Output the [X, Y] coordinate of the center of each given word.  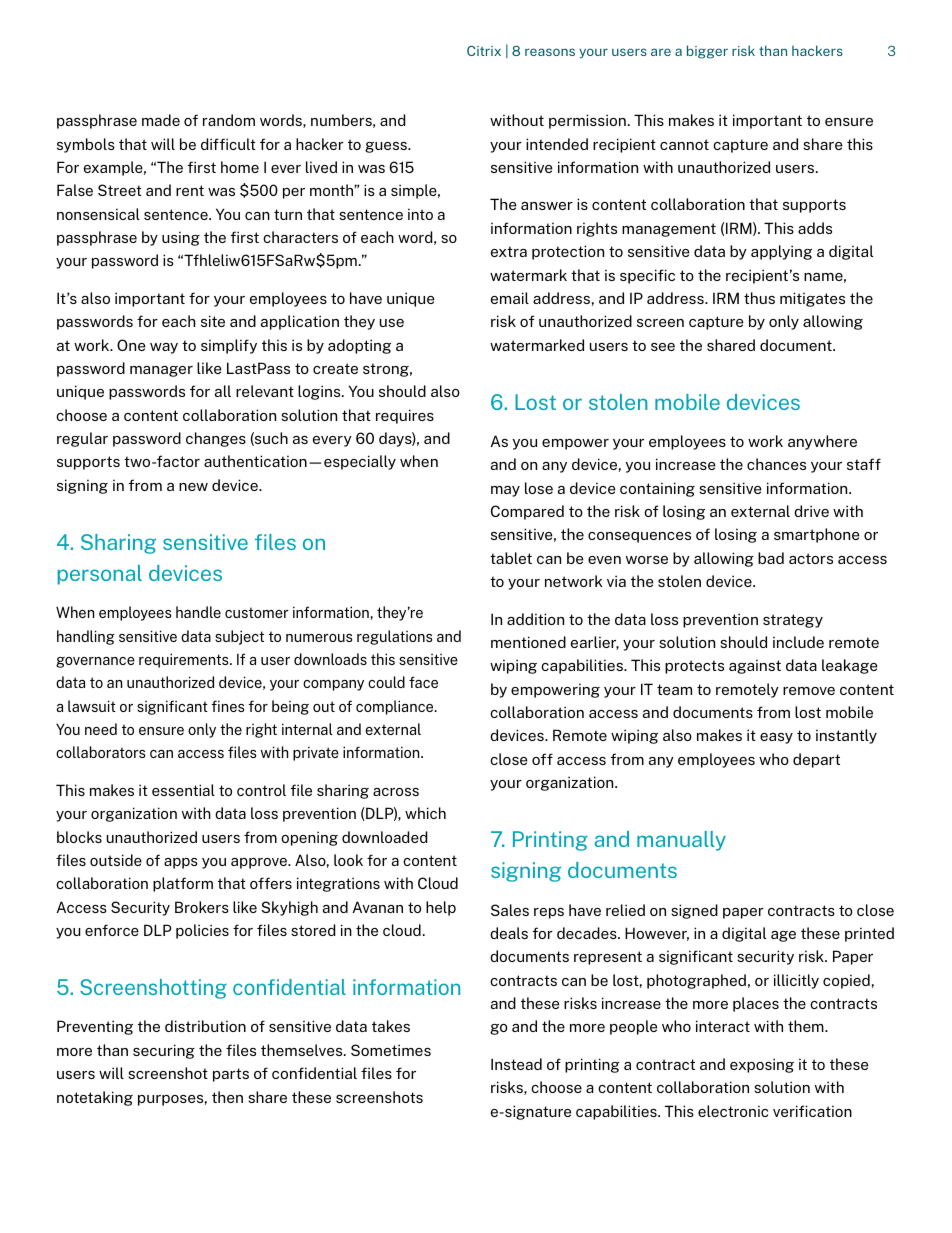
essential [183, 790]
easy [776, 738]
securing [164, 1051]
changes [216, 439]
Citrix [484, 51]
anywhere [822, 442]
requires [405, 416]
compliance [396, 707]
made [161, 120]
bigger [707, 52]
